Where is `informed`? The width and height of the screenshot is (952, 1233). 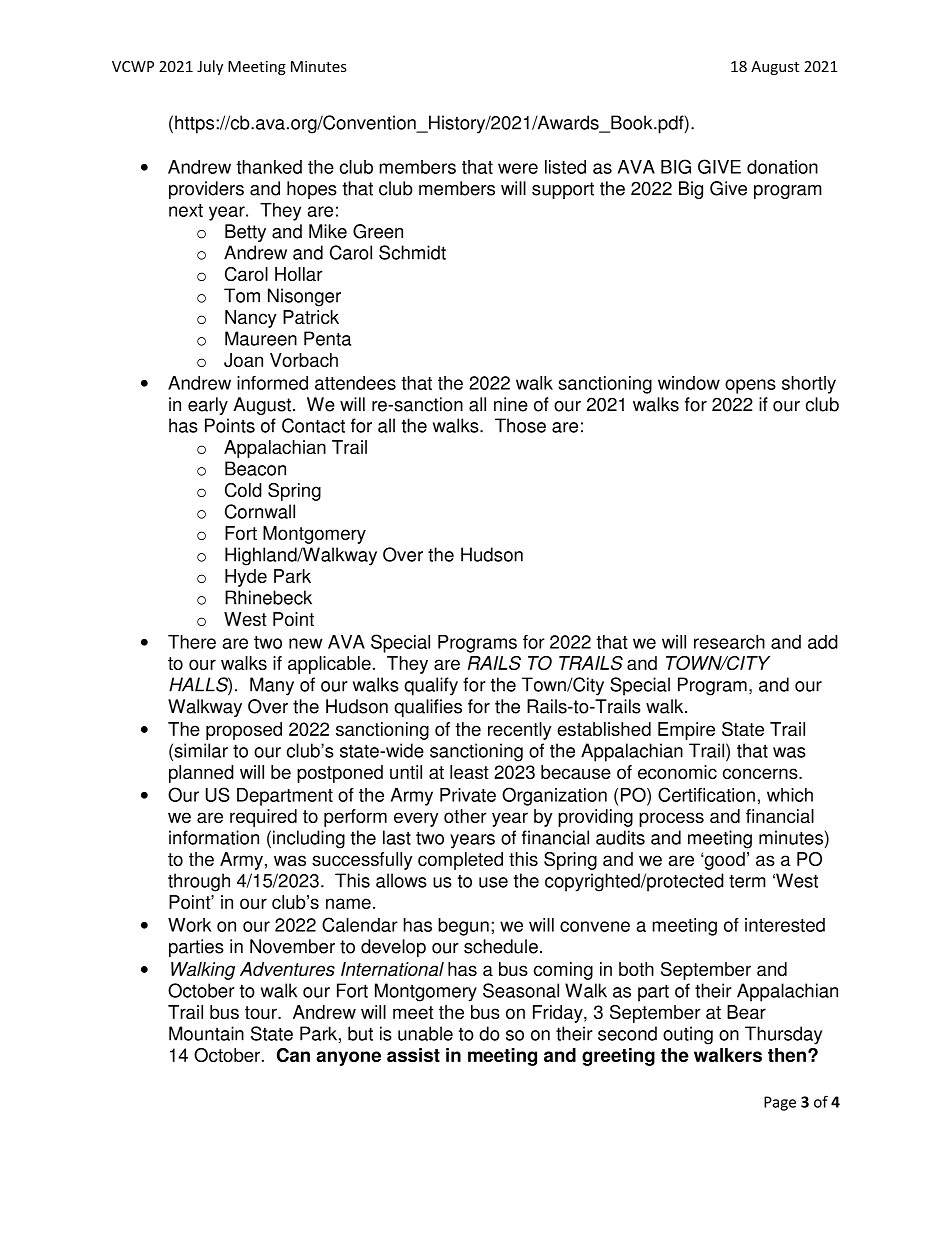 informed is located at coordinates (272, 383).
